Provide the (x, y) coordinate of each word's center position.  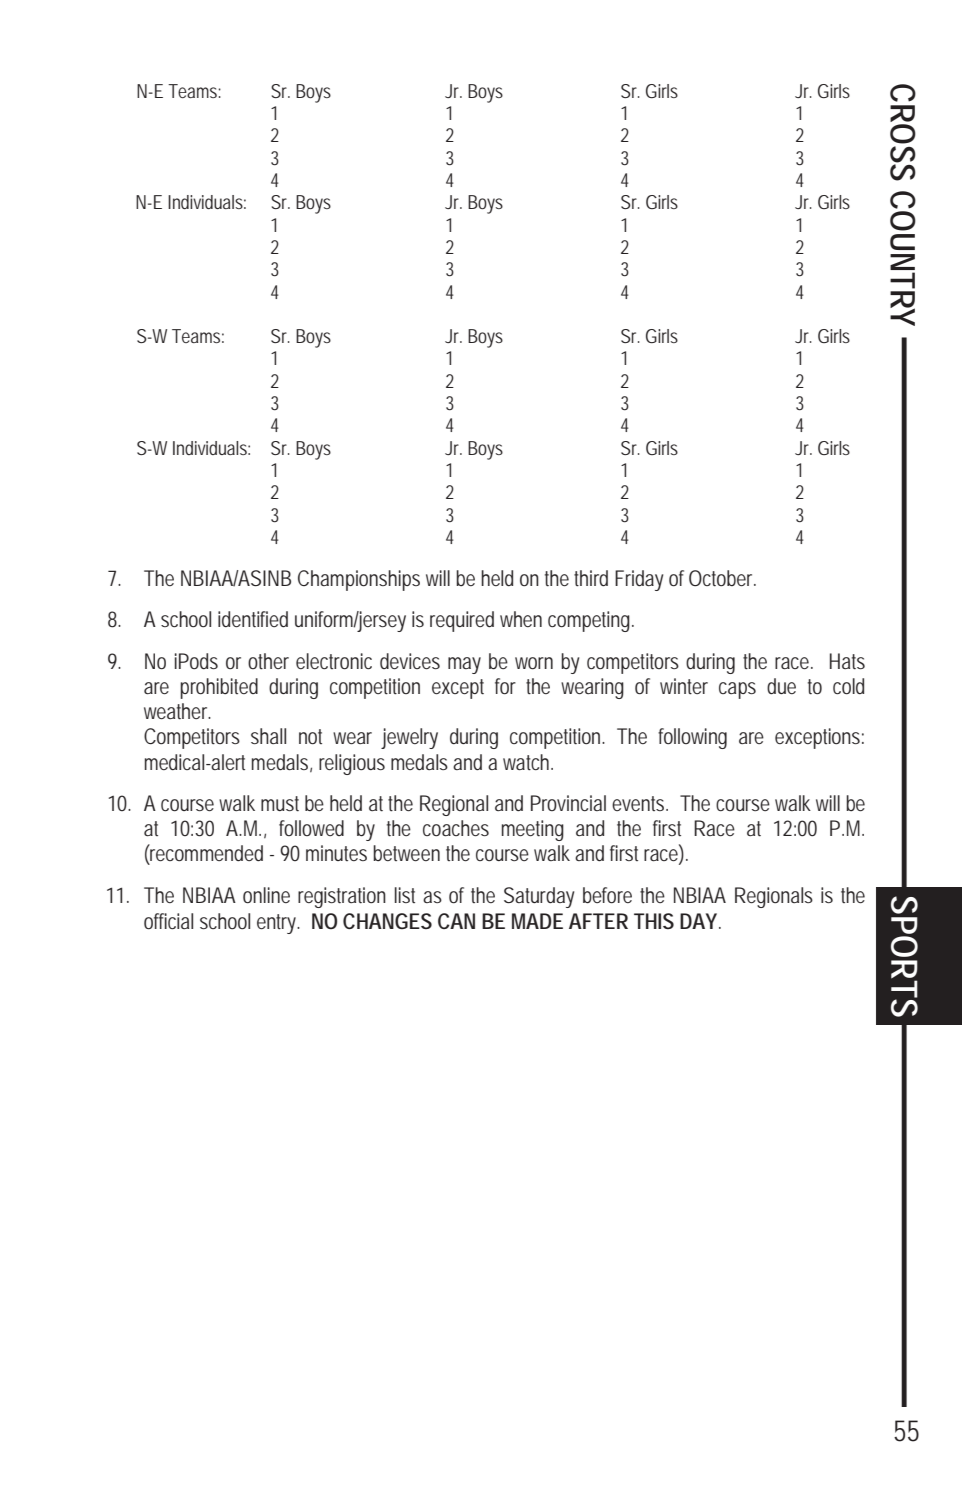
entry (277, 924)
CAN (456, 921)
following (692, 738)
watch (526, 762)
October (722, 578)
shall (268, 736)
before (607, 895)
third (591, 578)
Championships (359, 580)
